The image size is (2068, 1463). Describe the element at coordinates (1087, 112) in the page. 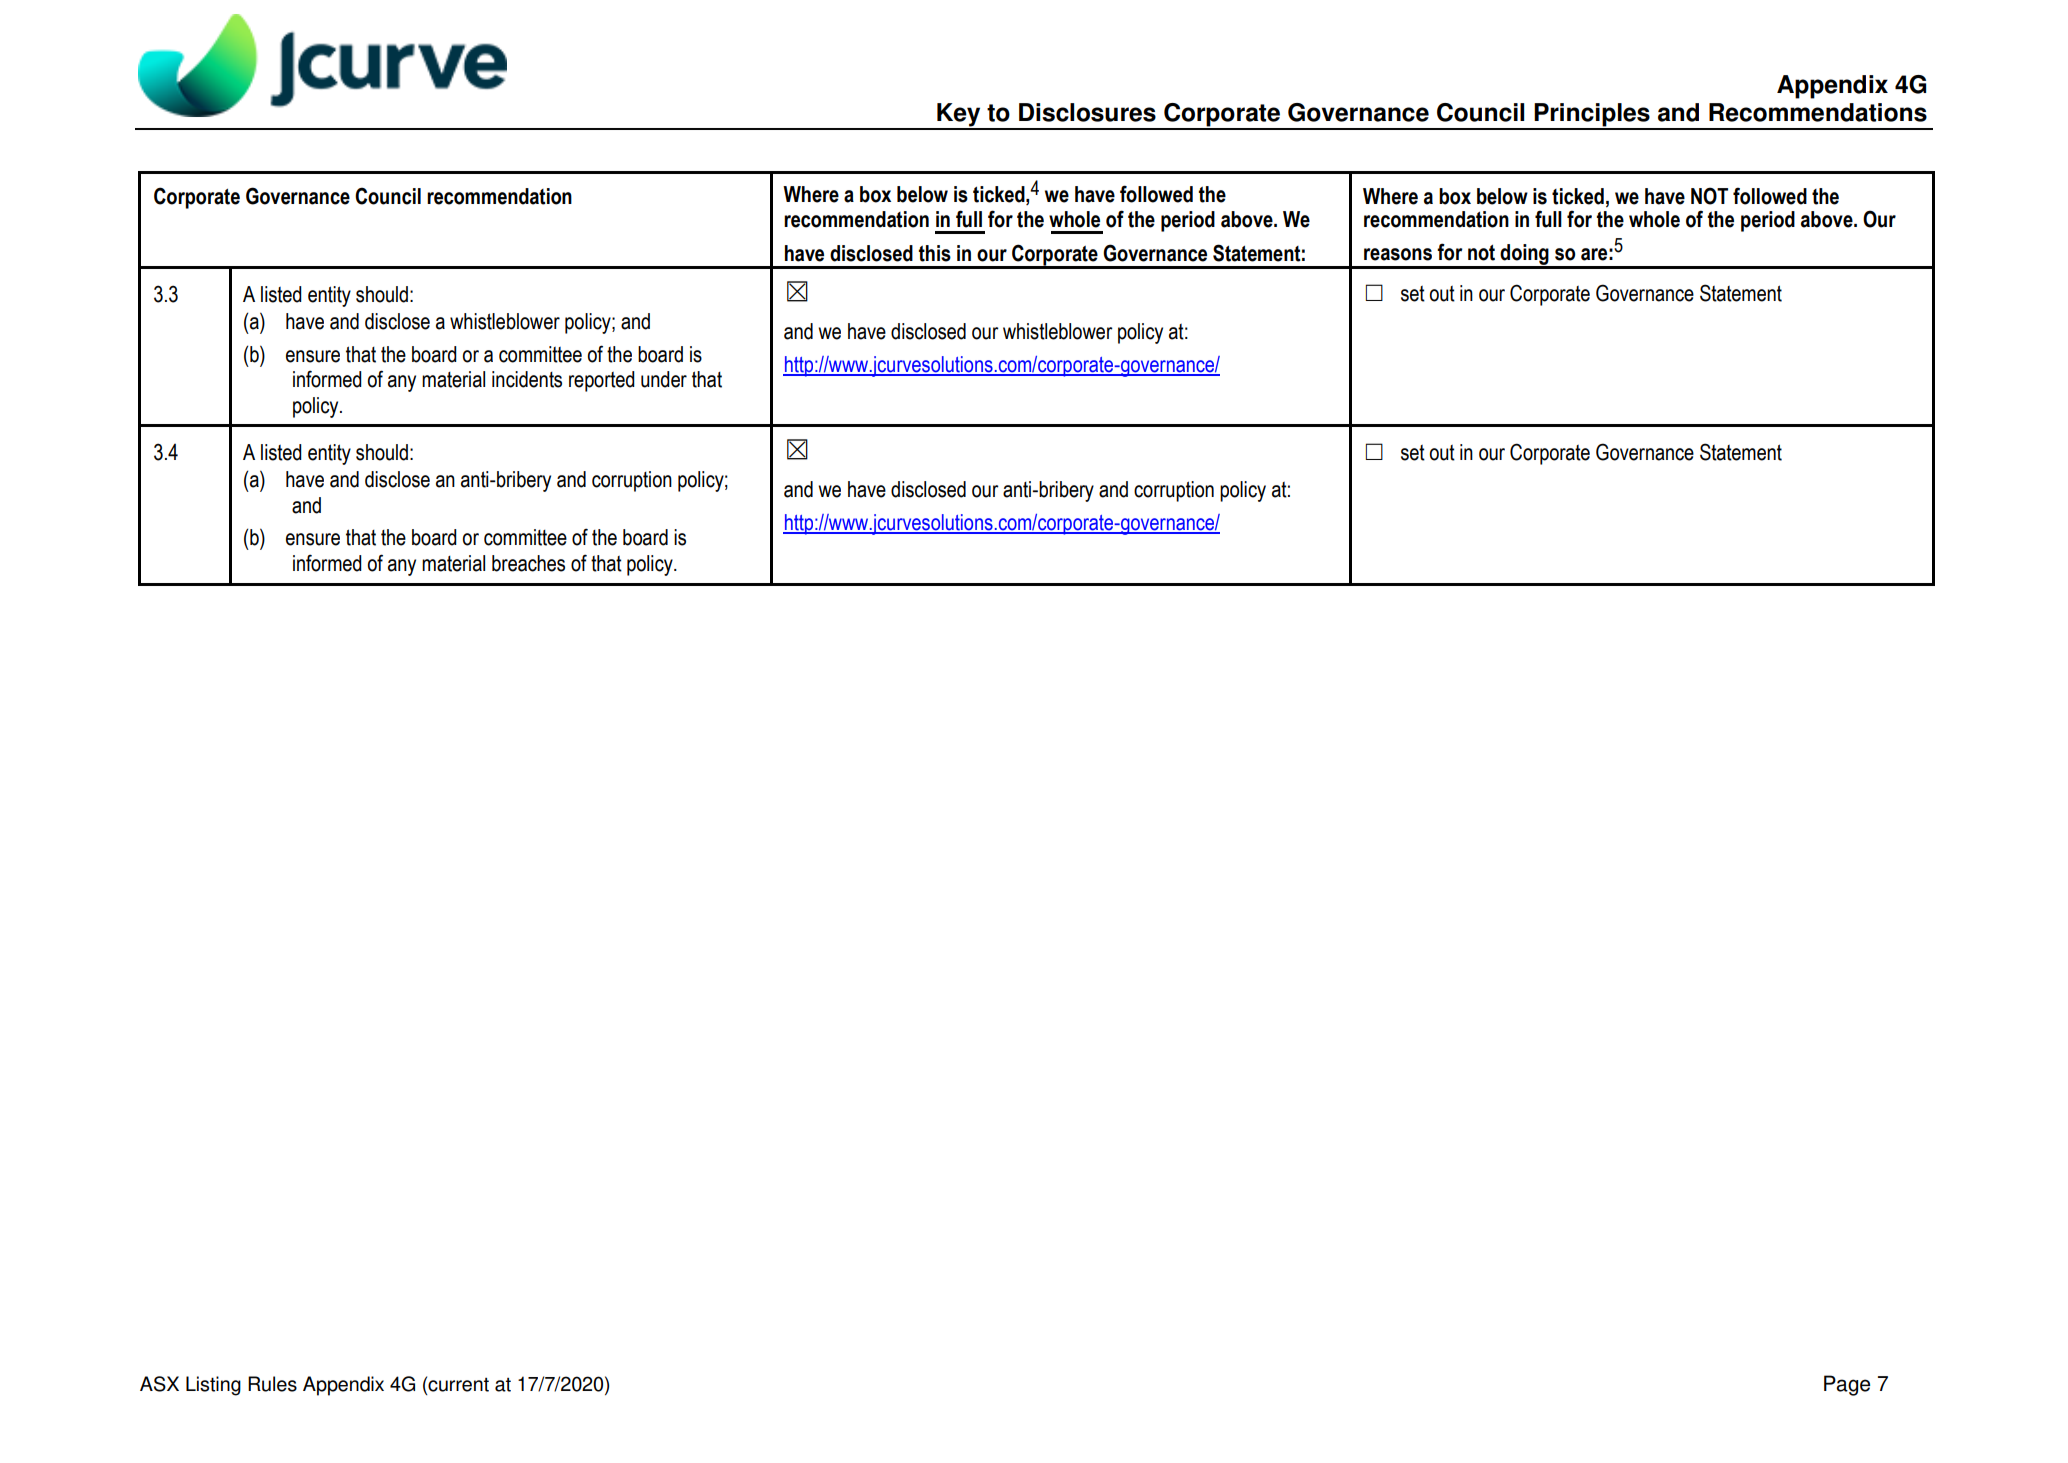

I see `Disclosures` at that location.
